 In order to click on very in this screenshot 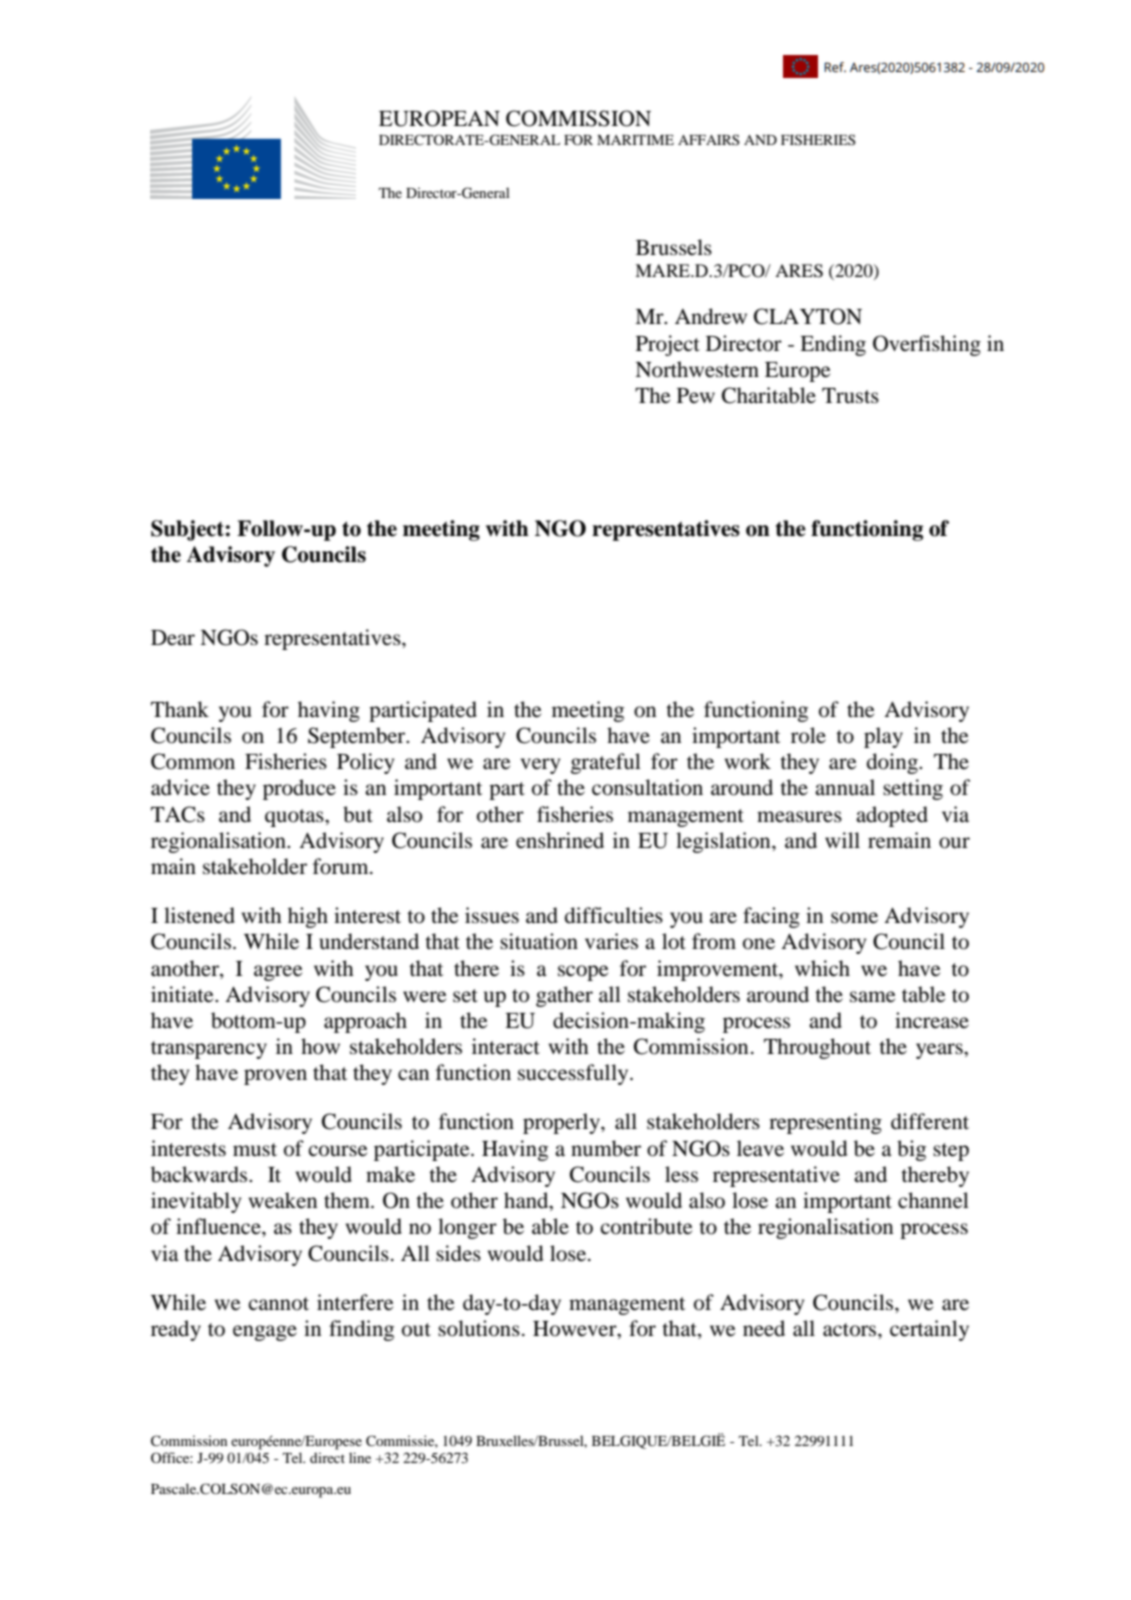, I will do `click(540, 766)`.
